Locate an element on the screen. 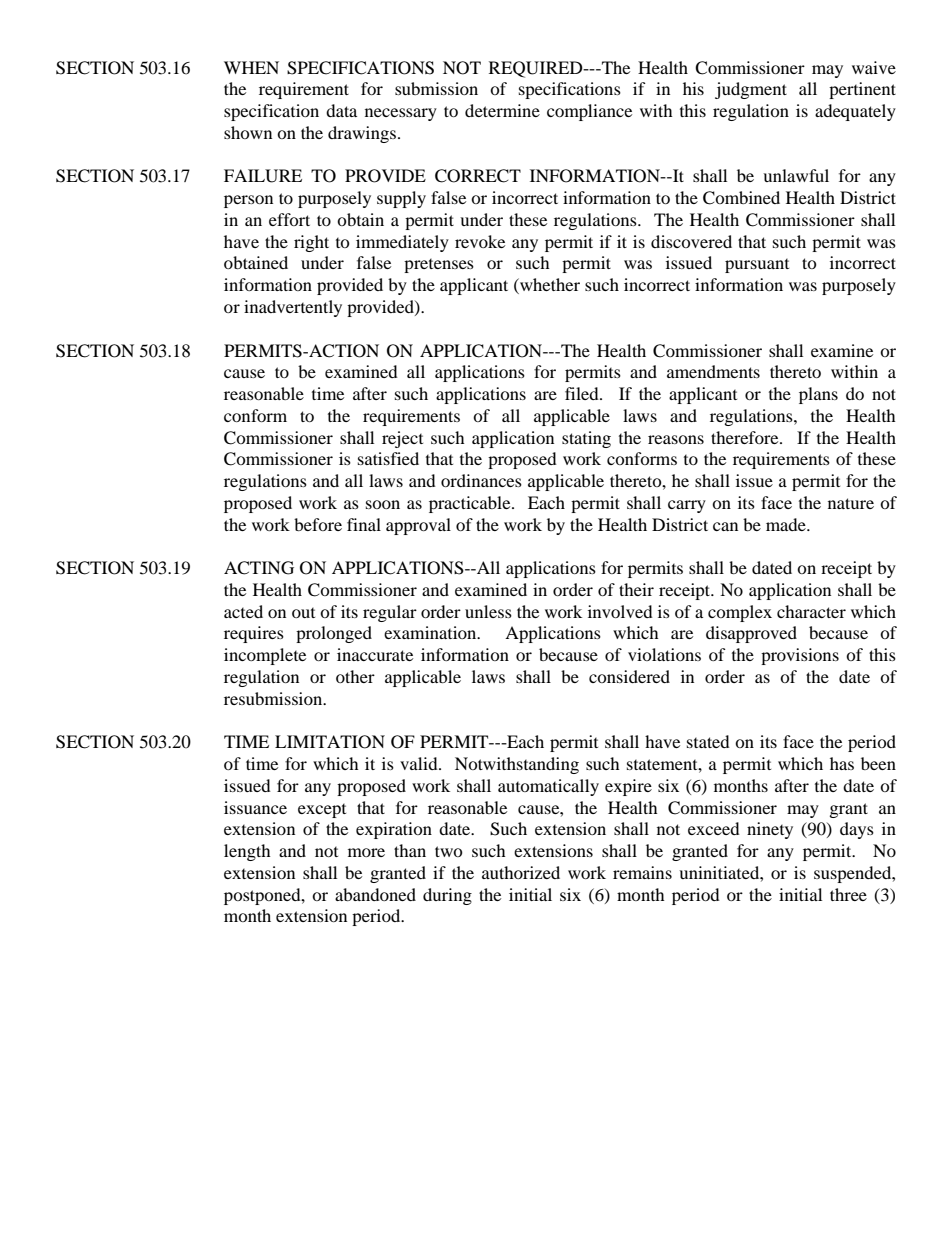 This screenshot has width=952, height=1233. compliance is located at coordinates (589, 112).
